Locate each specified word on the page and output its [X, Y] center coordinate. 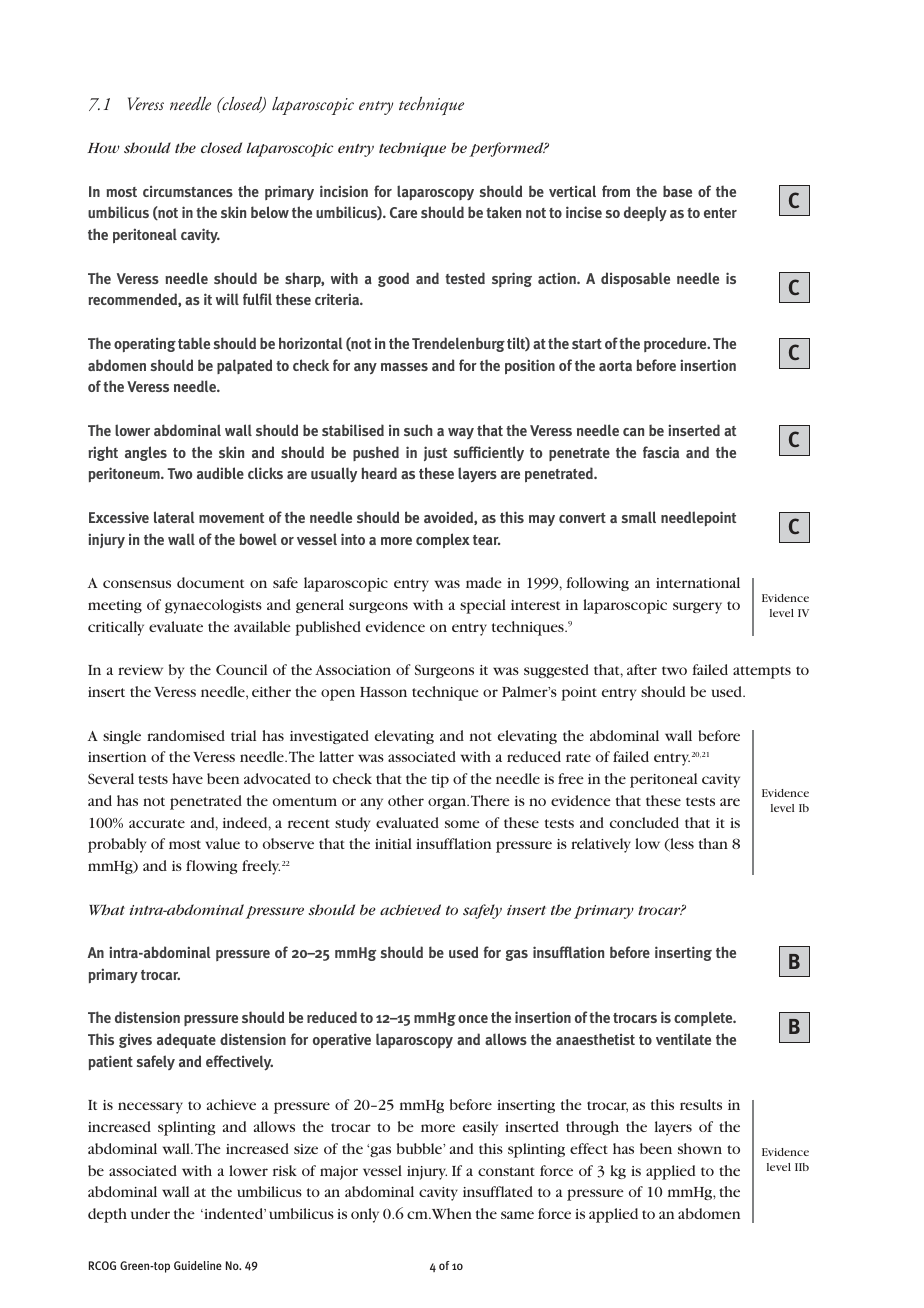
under [150, 1213]
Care [403, 212]
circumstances [188, 191]
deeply [645, 214]
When [452, 1213]
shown [700, 1148]
